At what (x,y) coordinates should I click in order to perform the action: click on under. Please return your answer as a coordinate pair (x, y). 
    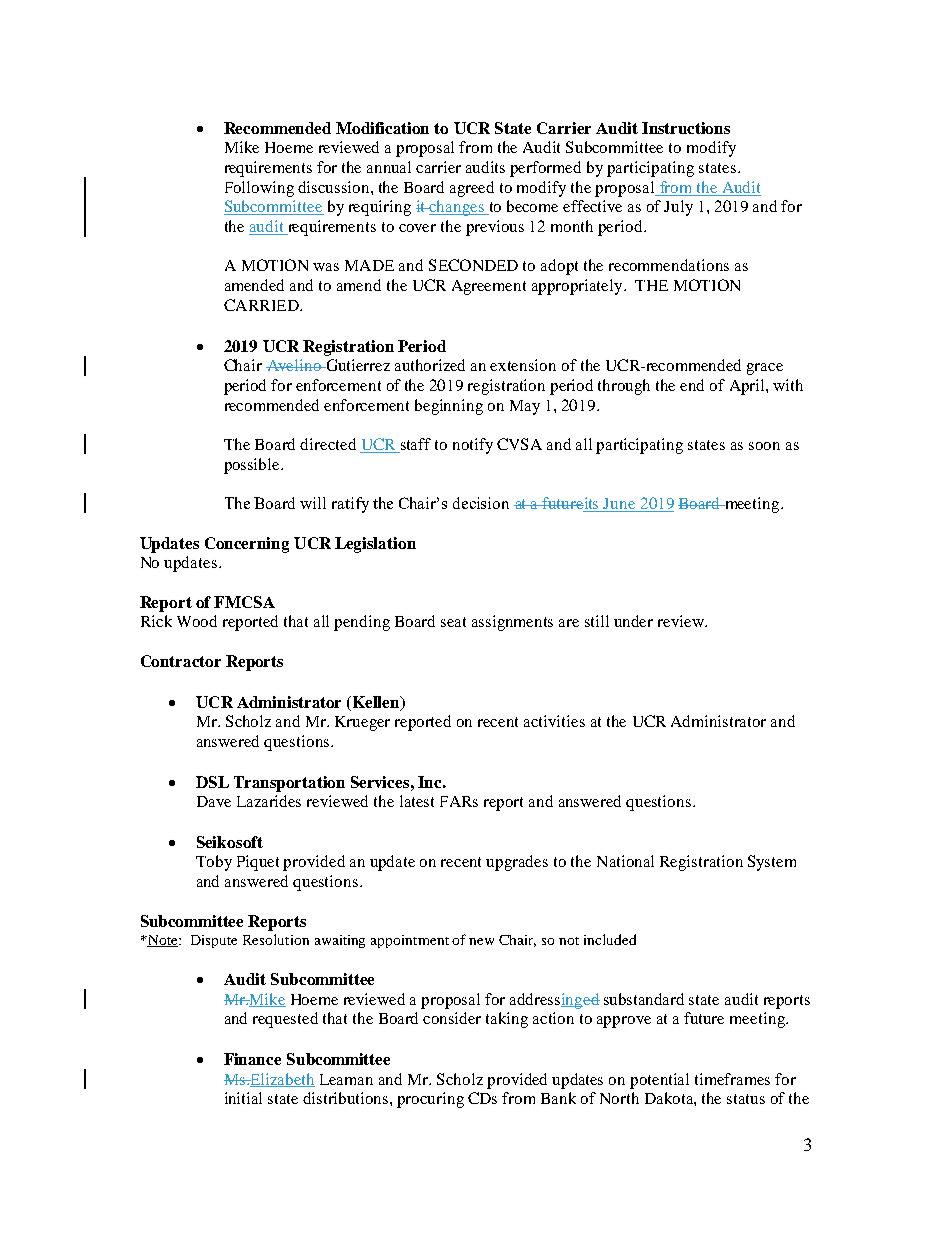
    Looking at the image, I should click on (633, 621).
